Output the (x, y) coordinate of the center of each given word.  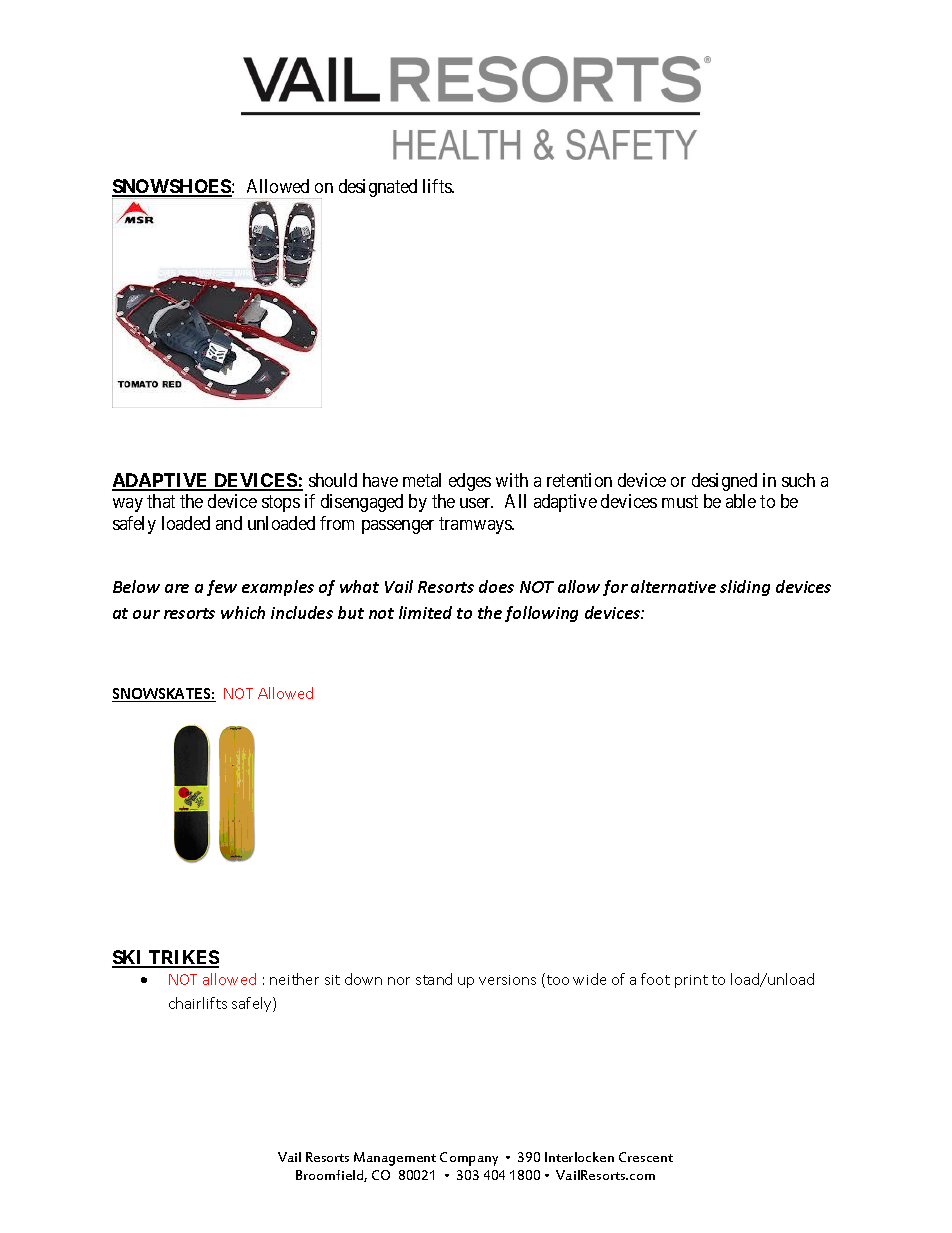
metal (422, 480)
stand (434, 979)
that (161, 501)
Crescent (646, 1157)
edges (470, 482)
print (691, 981)
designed (724, 482)
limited (425, 612)
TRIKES (183, 958)
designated (378, 188)
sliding (745, 588)
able (741, 501)
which (243, 612)
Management (395, 1159)
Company (469, 1159)
